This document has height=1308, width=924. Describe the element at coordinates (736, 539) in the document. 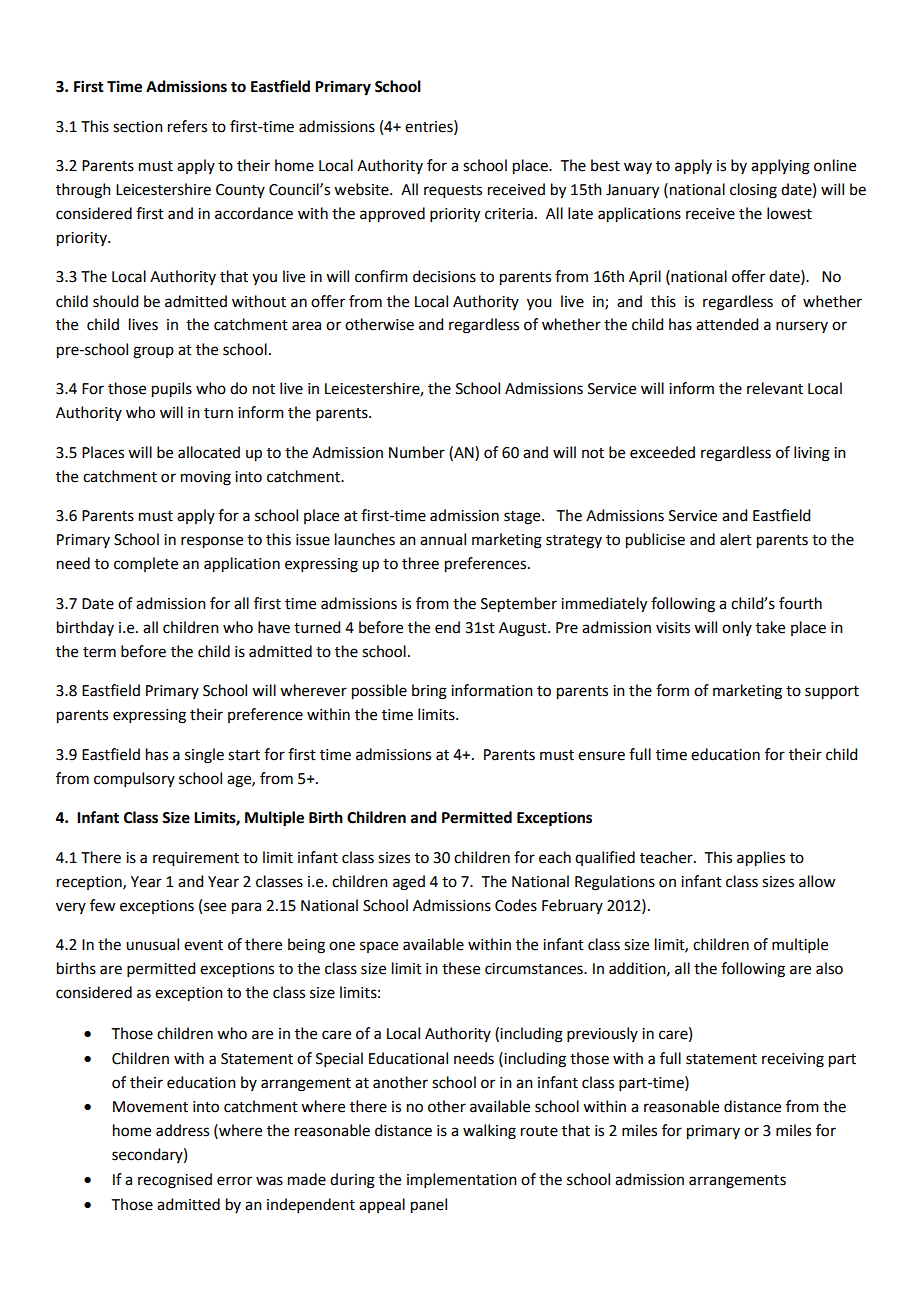

I see `alert` at that location.
